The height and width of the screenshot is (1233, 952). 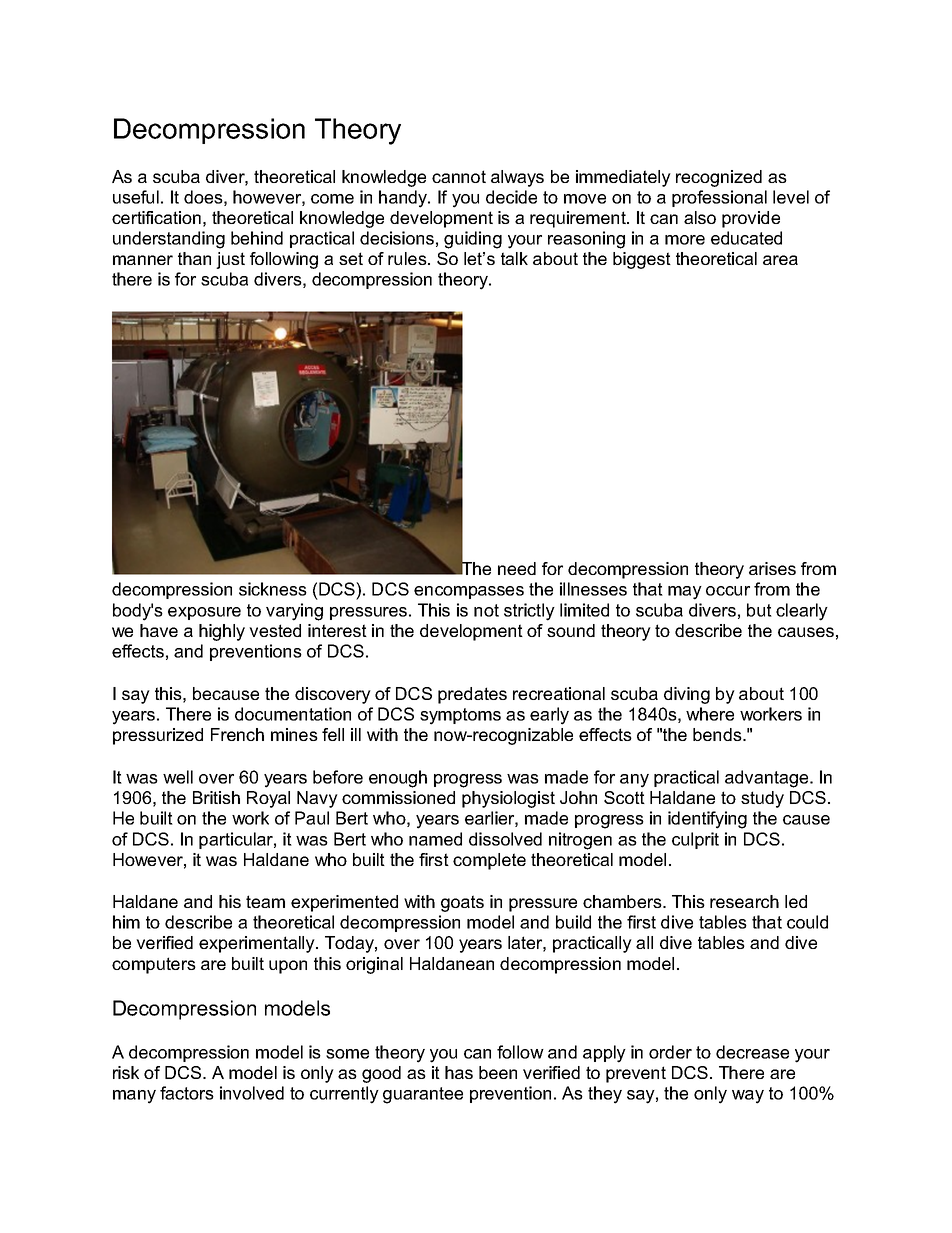 I want to click on professional, so click(x=719, y=198).
